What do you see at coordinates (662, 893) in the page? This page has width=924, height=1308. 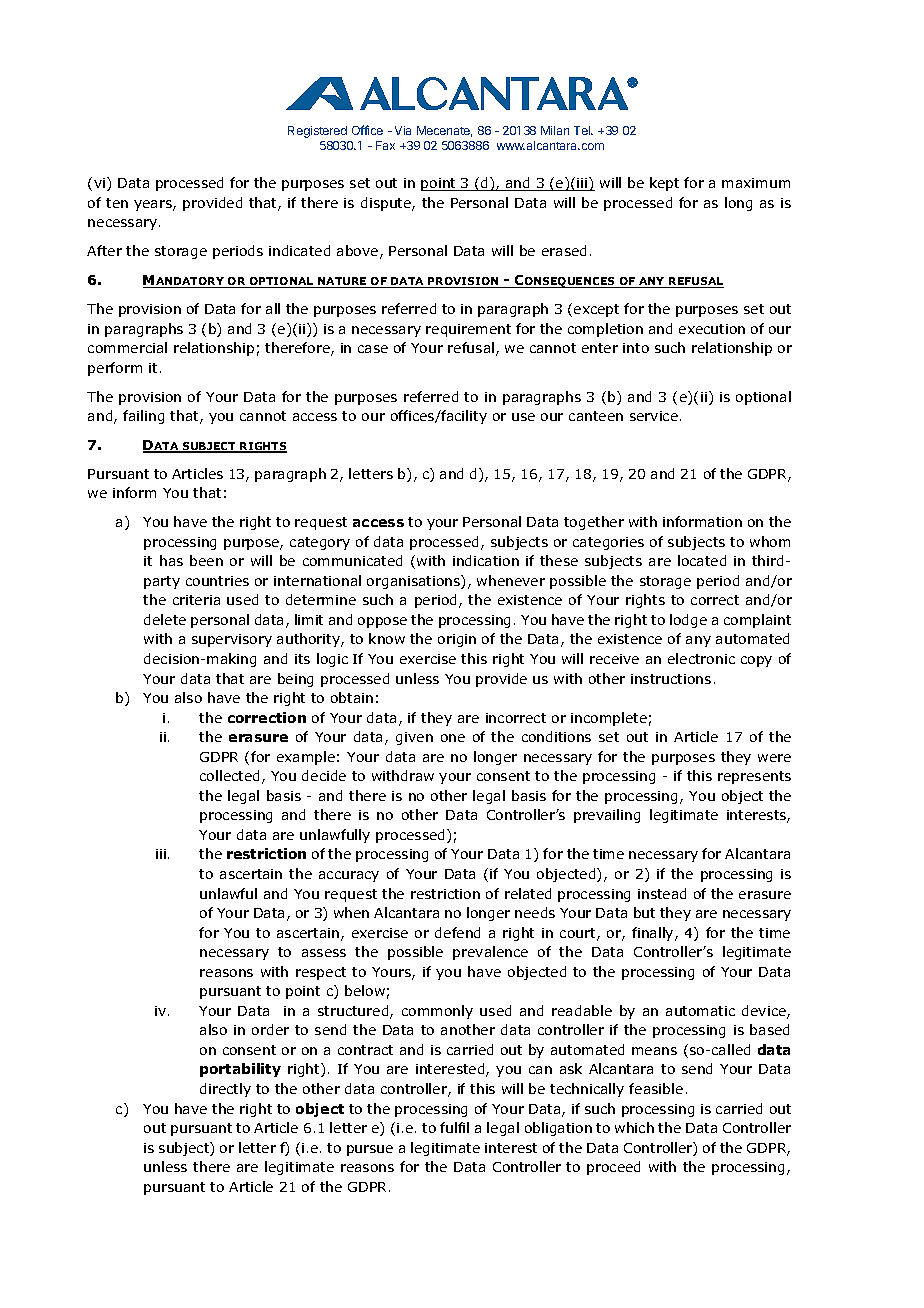 I see `instead` at bounding box center [662, 893].
